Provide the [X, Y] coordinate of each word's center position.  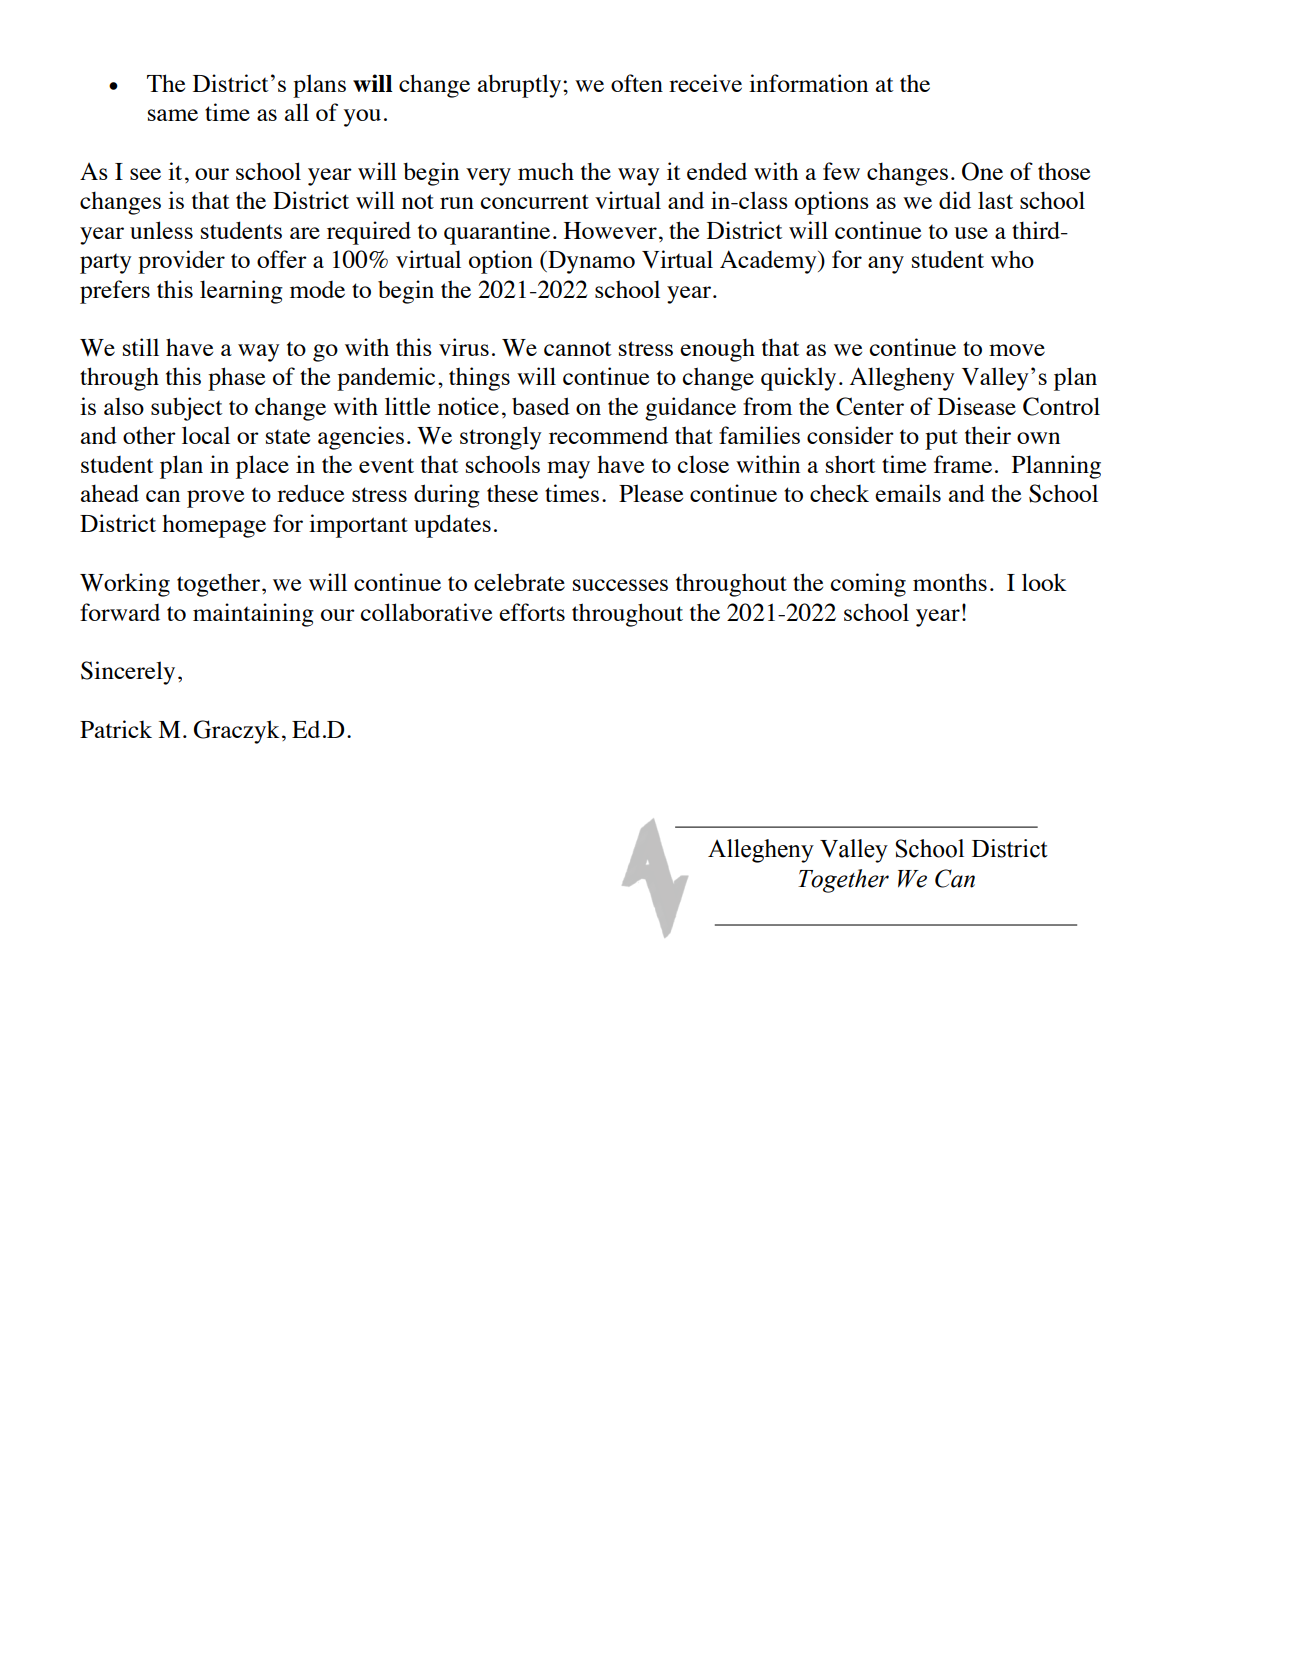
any [886, 265]
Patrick [116, 729]
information [808, 83]
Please [651, 493]
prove [215, 499]
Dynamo [590, 262]
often [637, 83]
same [173, 115]
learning [241, 292]
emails [908, 493]
